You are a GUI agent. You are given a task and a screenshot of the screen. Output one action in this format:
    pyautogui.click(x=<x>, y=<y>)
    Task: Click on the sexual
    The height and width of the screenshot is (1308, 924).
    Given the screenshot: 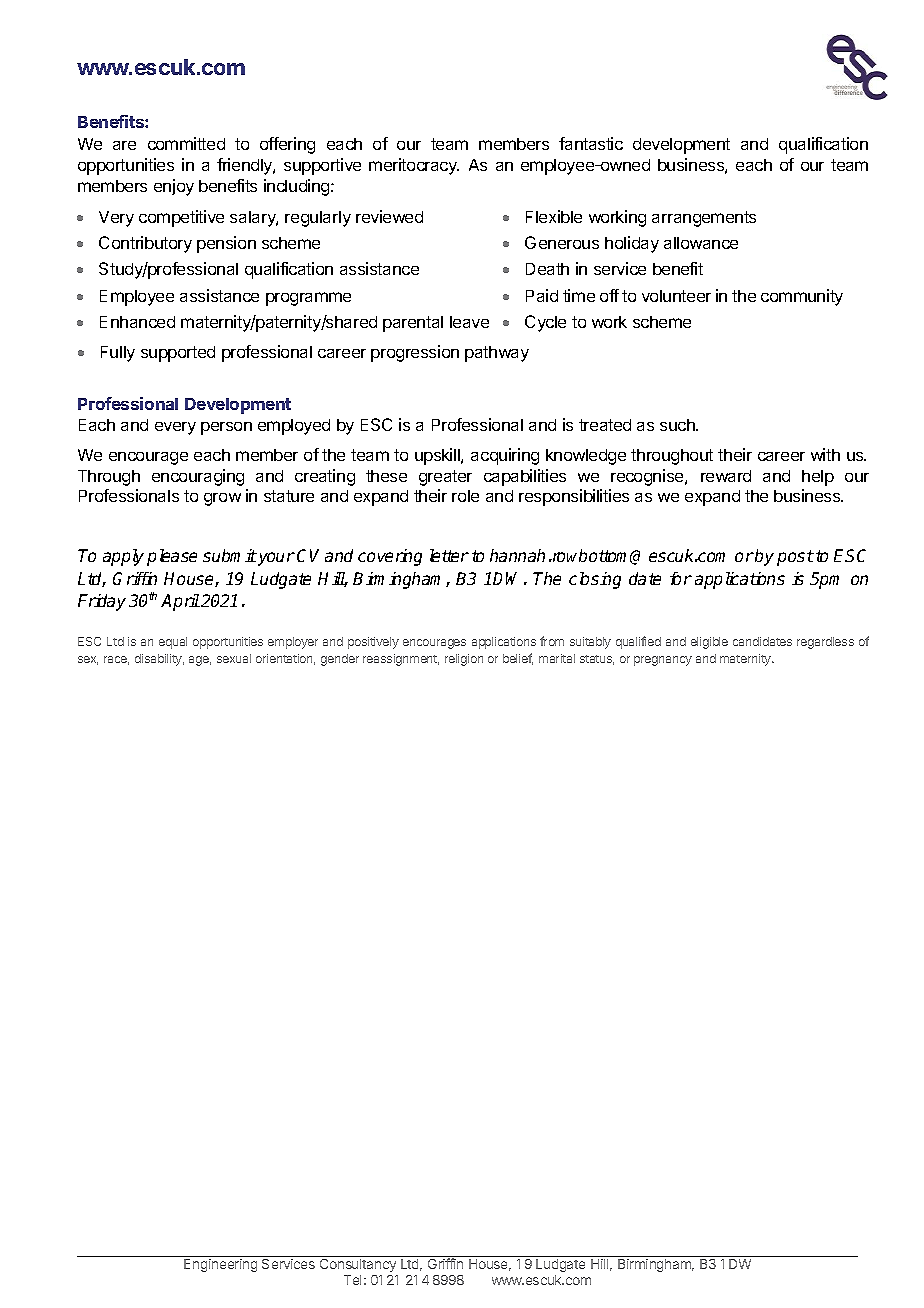 What is the action you would take?
    pyautogui.click(x=234, y=658)
